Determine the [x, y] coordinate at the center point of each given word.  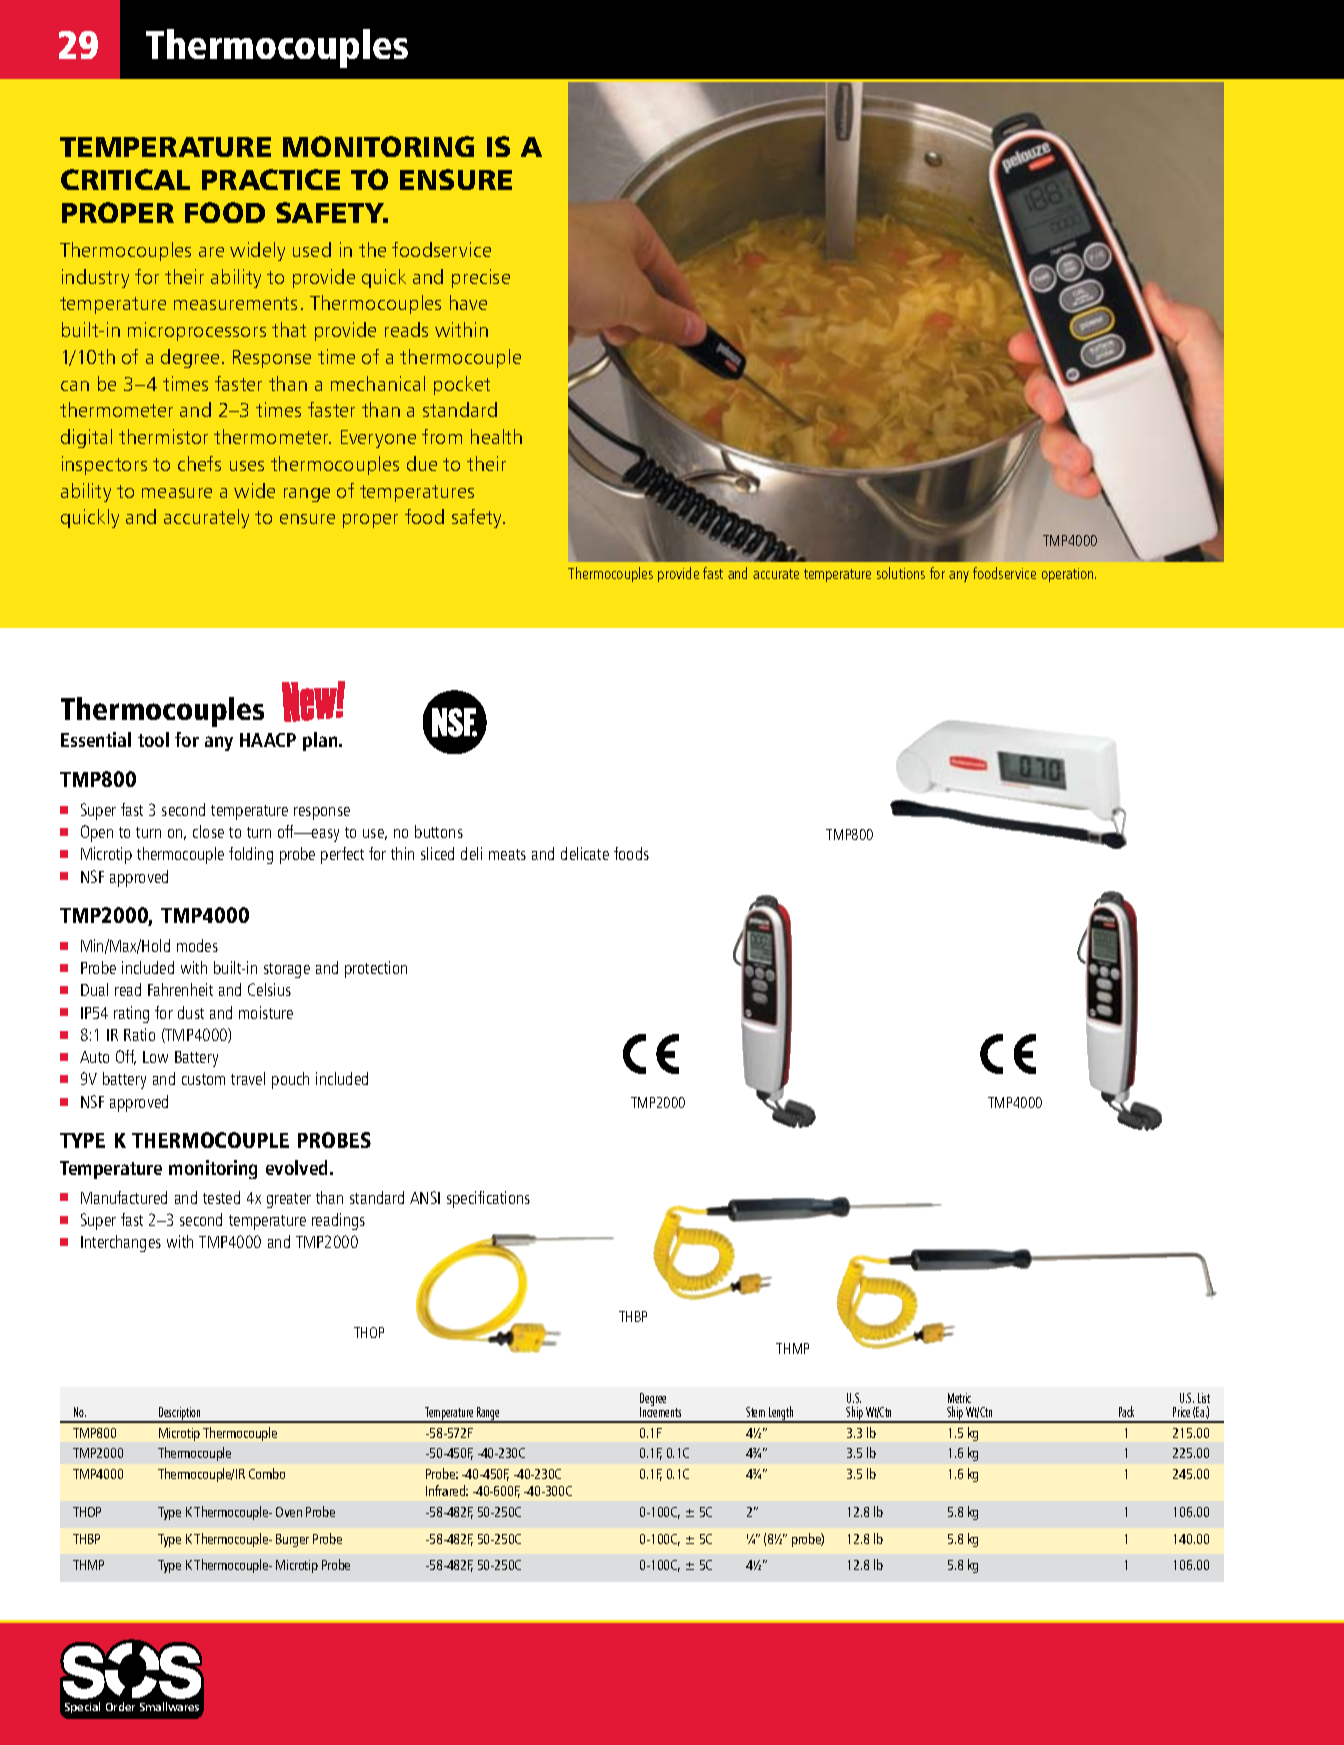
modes [197, 945]
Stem [755, 1412]
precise [481, 278]
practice [271, 179]
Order [120, 1706]
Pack [1126, 1411]
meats [507, 854]
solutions [901, 573]
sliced [437, 853]
